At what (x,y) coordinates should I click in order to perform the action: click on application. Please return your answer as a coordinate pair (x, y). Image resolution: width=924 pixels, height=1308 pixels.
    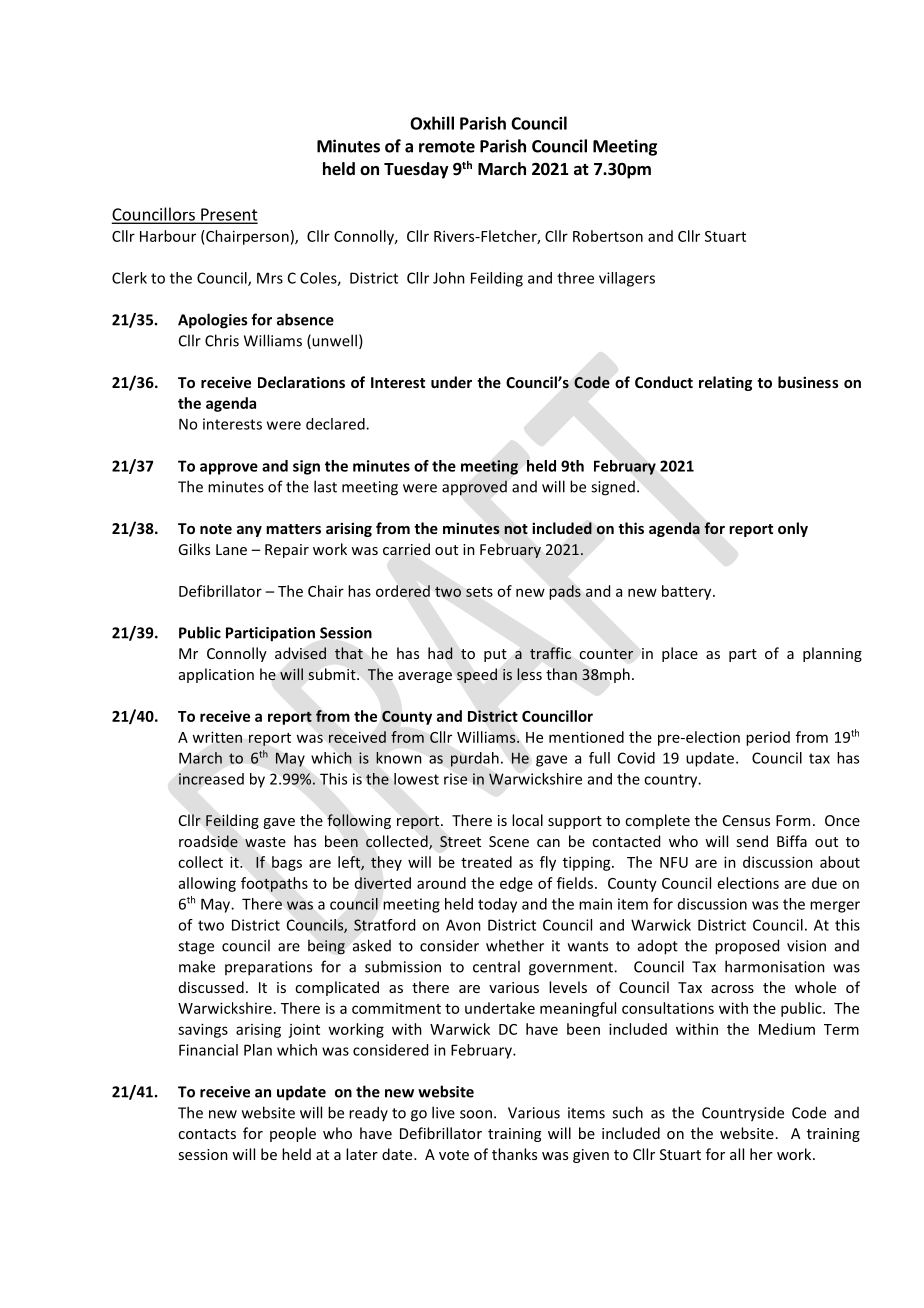
    Looking at the image, I should click on (216, 675).
